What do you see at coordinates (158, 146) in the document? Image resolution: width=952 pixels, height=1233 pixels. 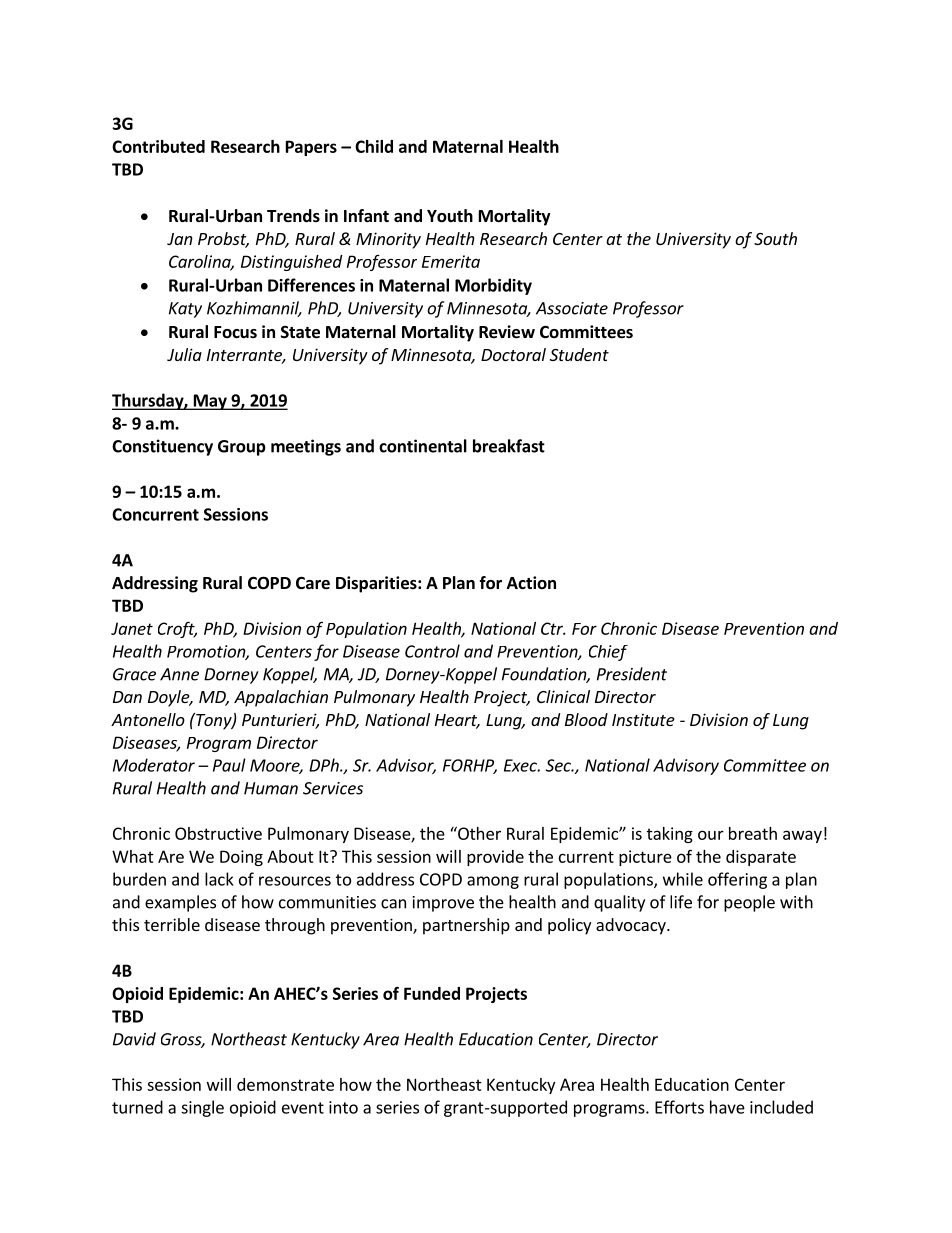 I see `Contributed` at bounding box center [158, 146].
